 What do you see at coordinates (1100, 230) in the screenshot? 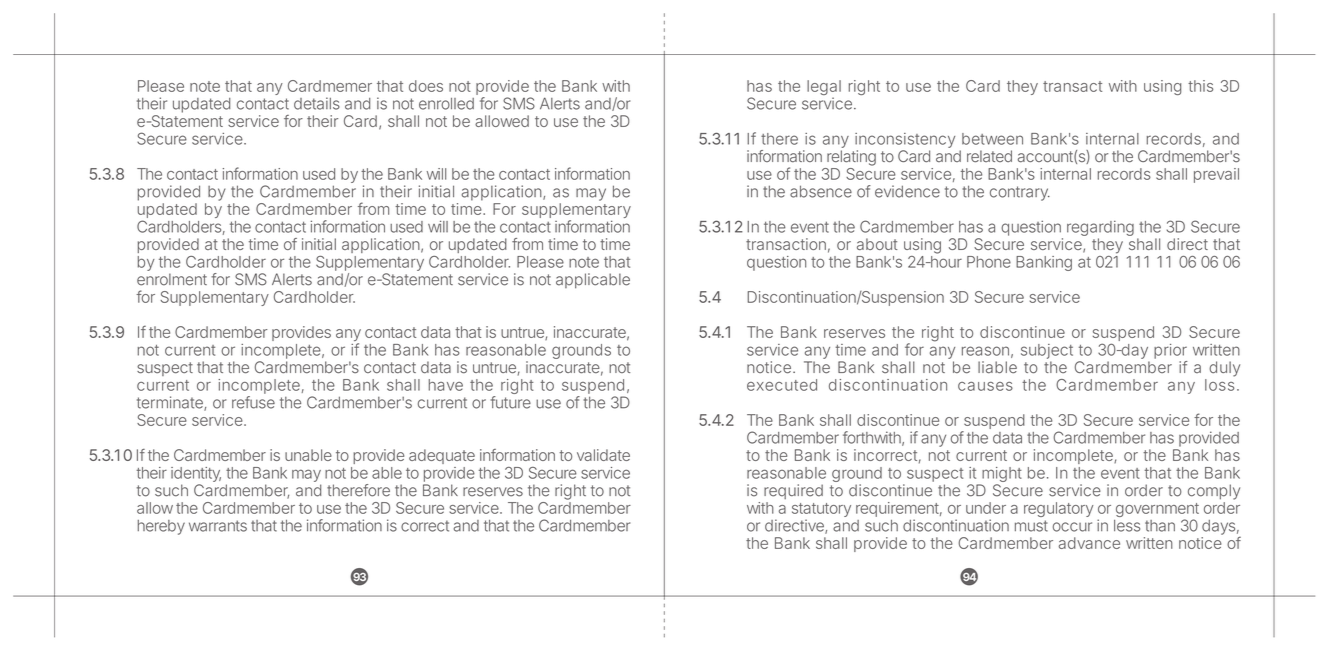
I see `regarding` at bounding box center [1100, 230].
